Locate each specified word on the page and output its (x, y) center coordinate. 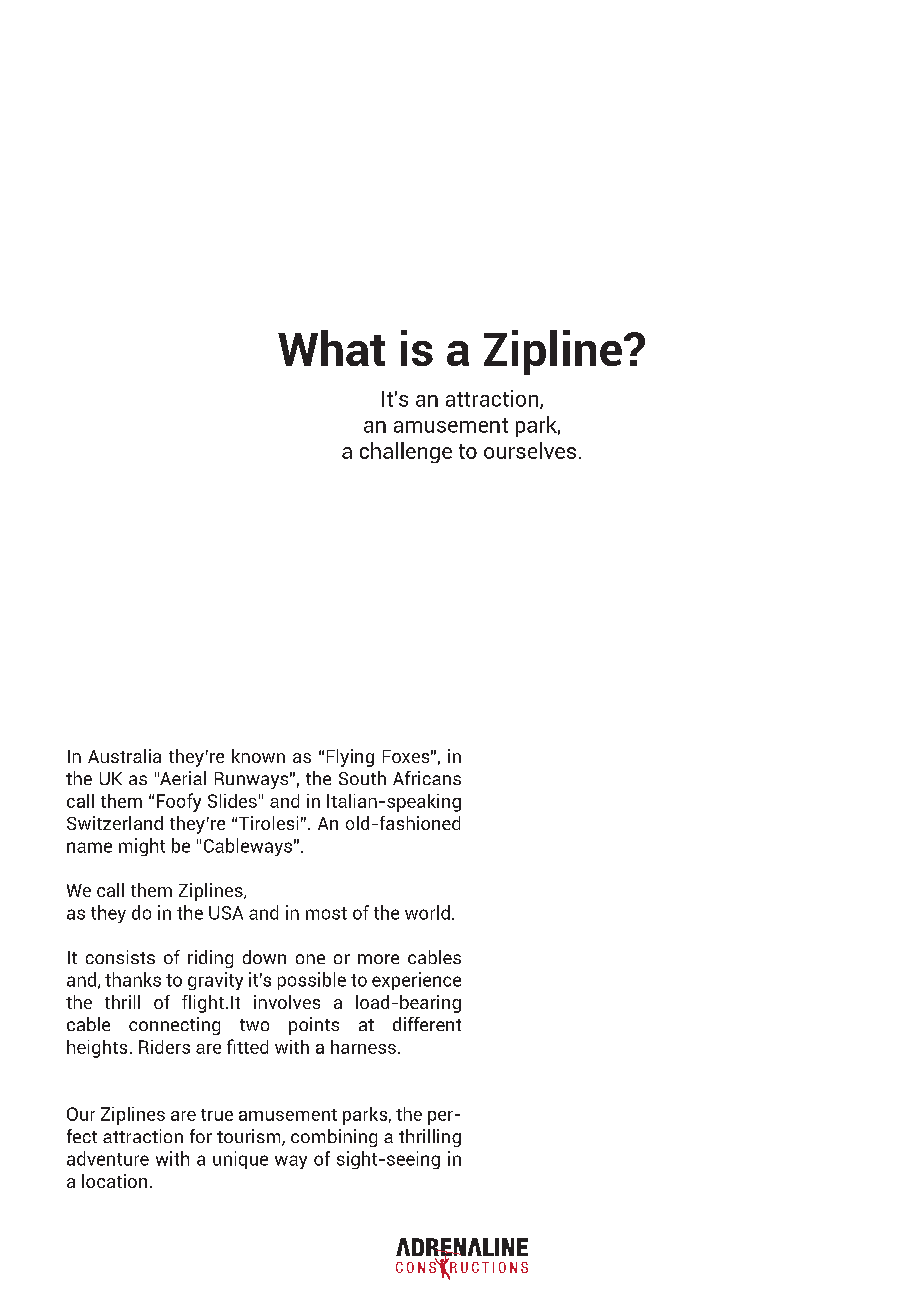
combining (334, 1138)
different (427, 1024)
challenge (406, 452)
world (427, 912)
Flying (350, 758)
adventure (108, 1158)
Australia (124, 756)
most (326, 913)
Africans (427, 778)
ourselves (530, 450)
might (142, 847)
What (331, 348)
